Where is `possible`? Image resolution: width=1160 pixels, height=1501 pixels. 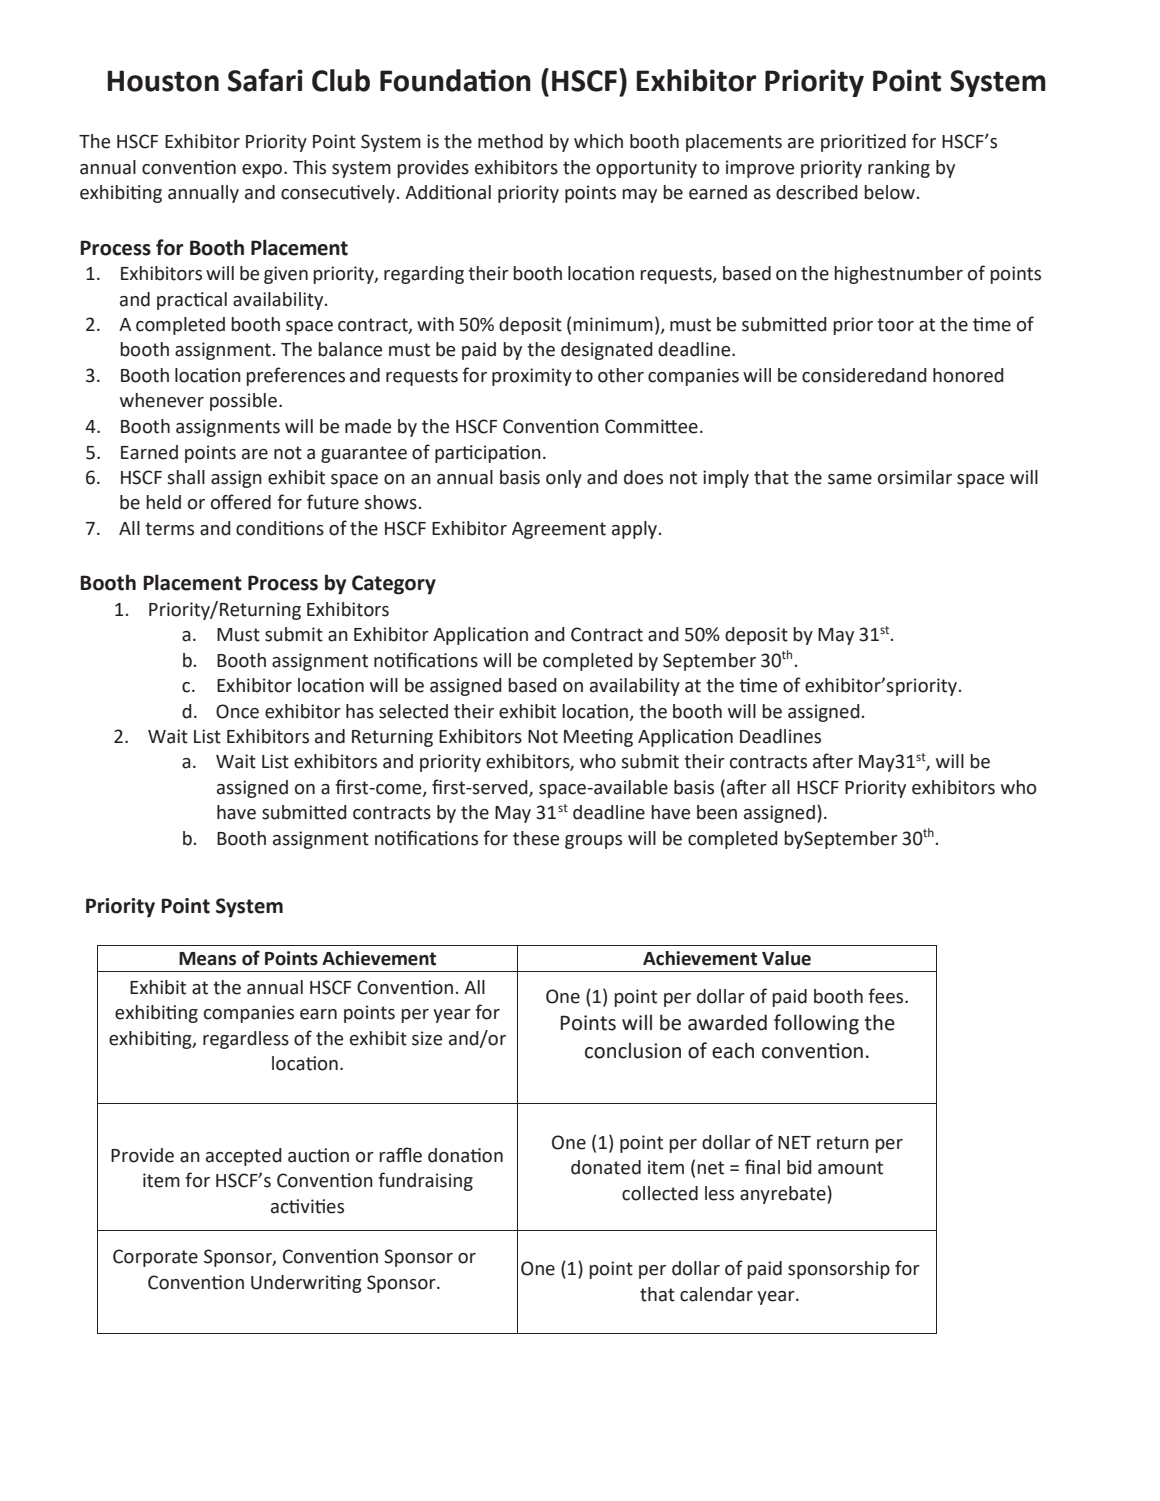 possible is located at coordinates (243, 402).
